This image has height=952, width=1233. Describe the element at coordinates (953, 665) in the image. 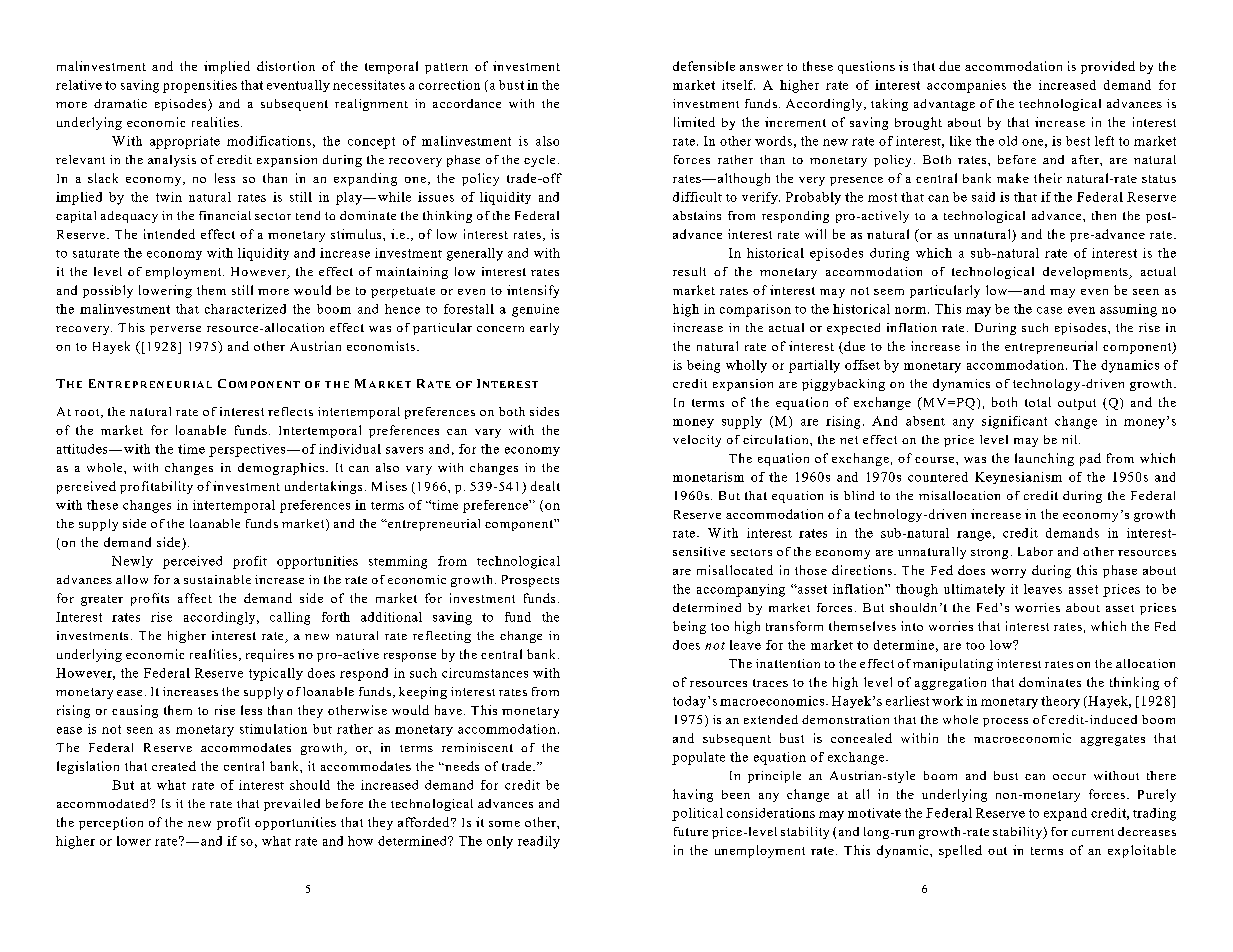

I see `manipulating` at that location.
